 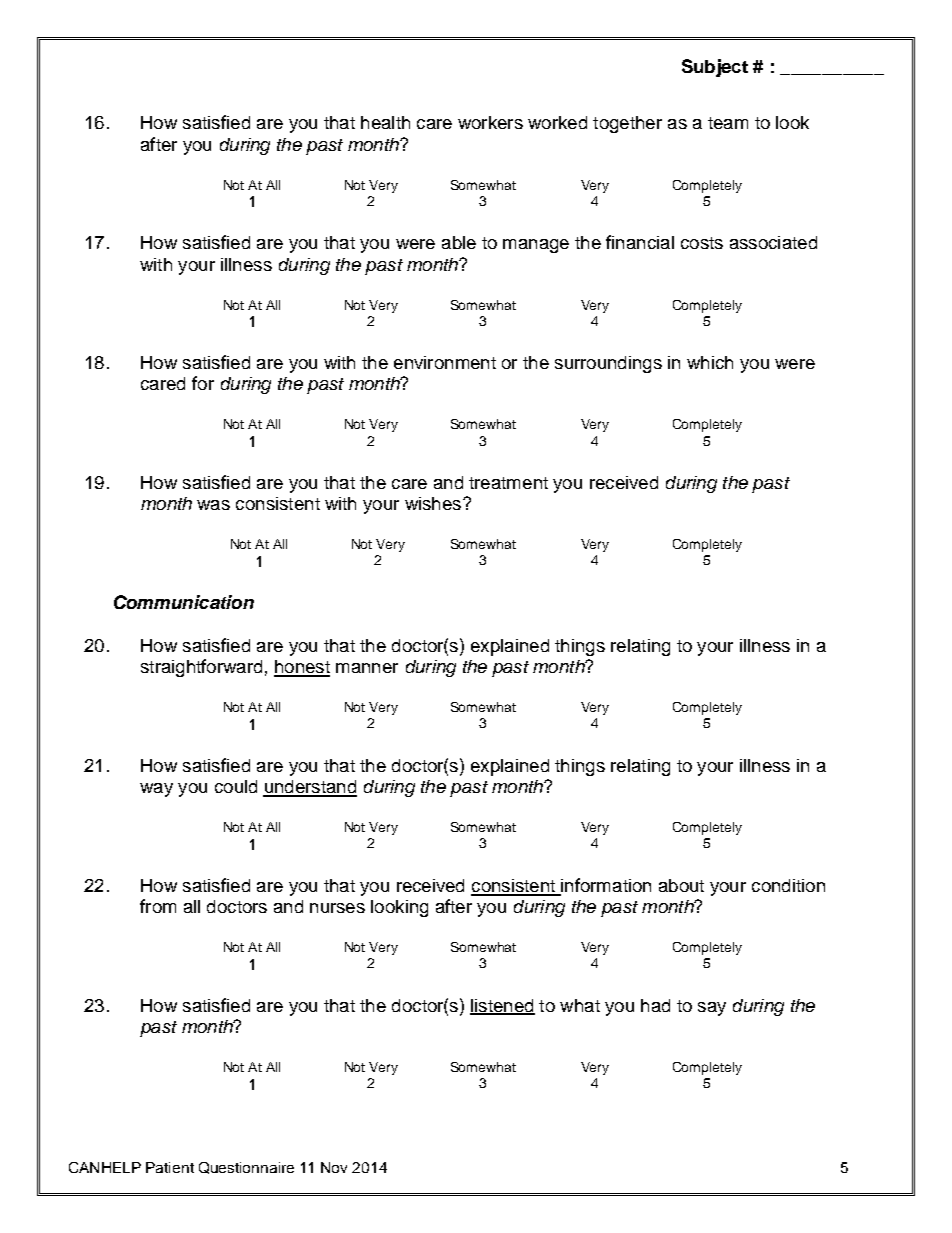 I want to click on workers, so click(x=490, y=122).
